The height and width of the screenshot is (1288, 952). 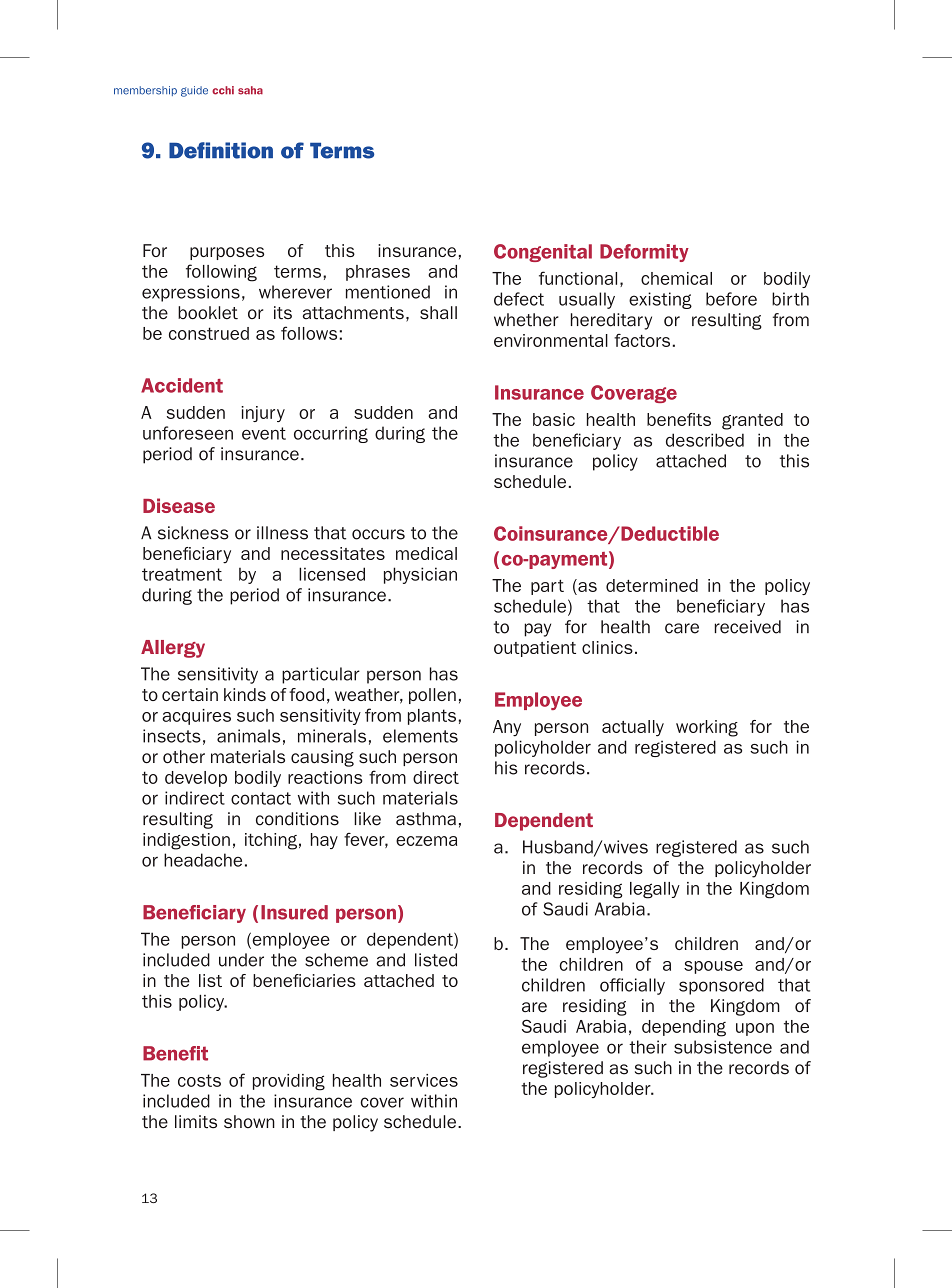 What do you see at coordinates (543, 253) in the screenshot?
I see `Congenital` at bounding box center [543, 253].
